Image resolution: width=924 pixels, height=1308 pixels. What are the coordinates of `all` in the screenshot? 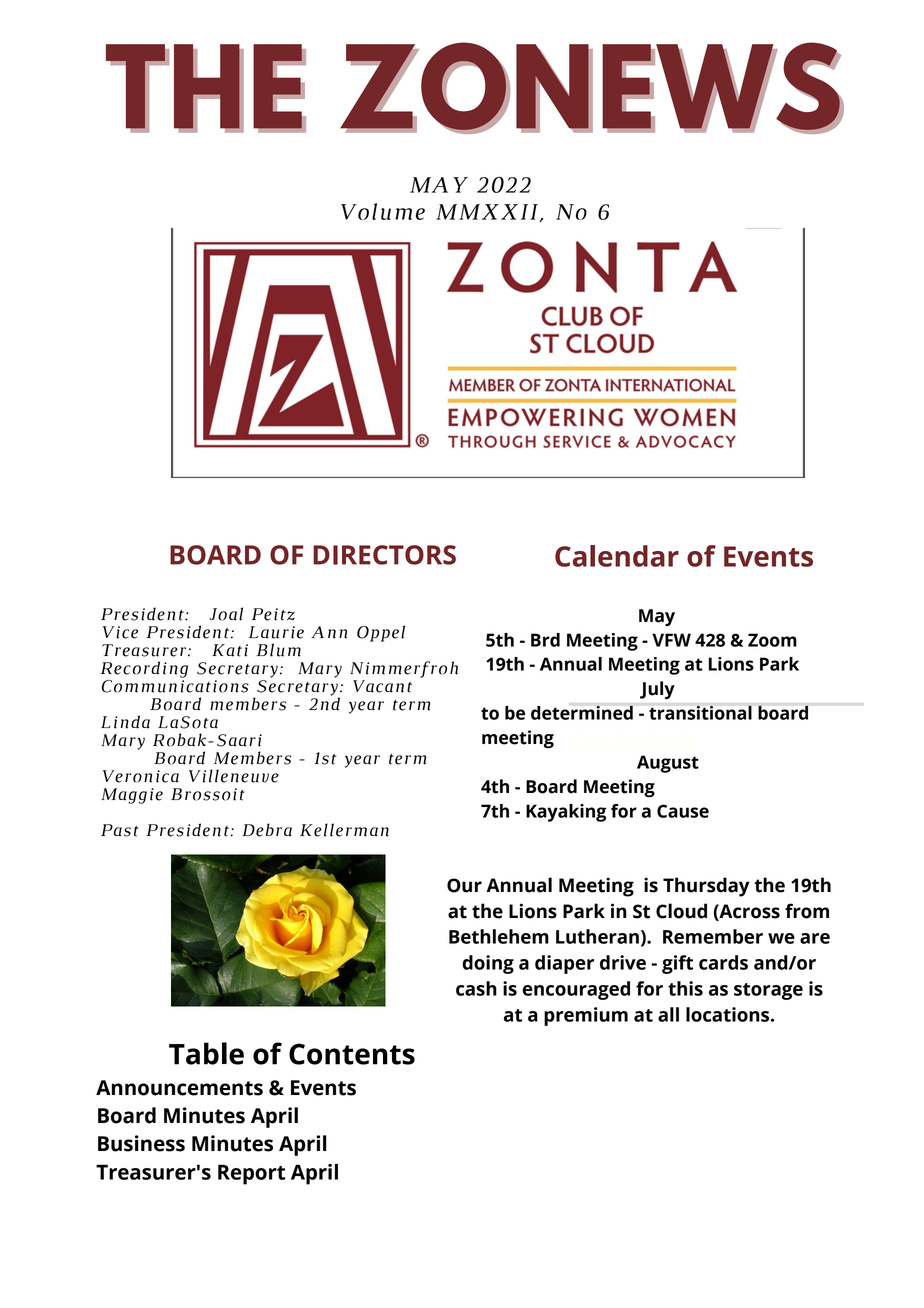 It's located at (668, 1014).
